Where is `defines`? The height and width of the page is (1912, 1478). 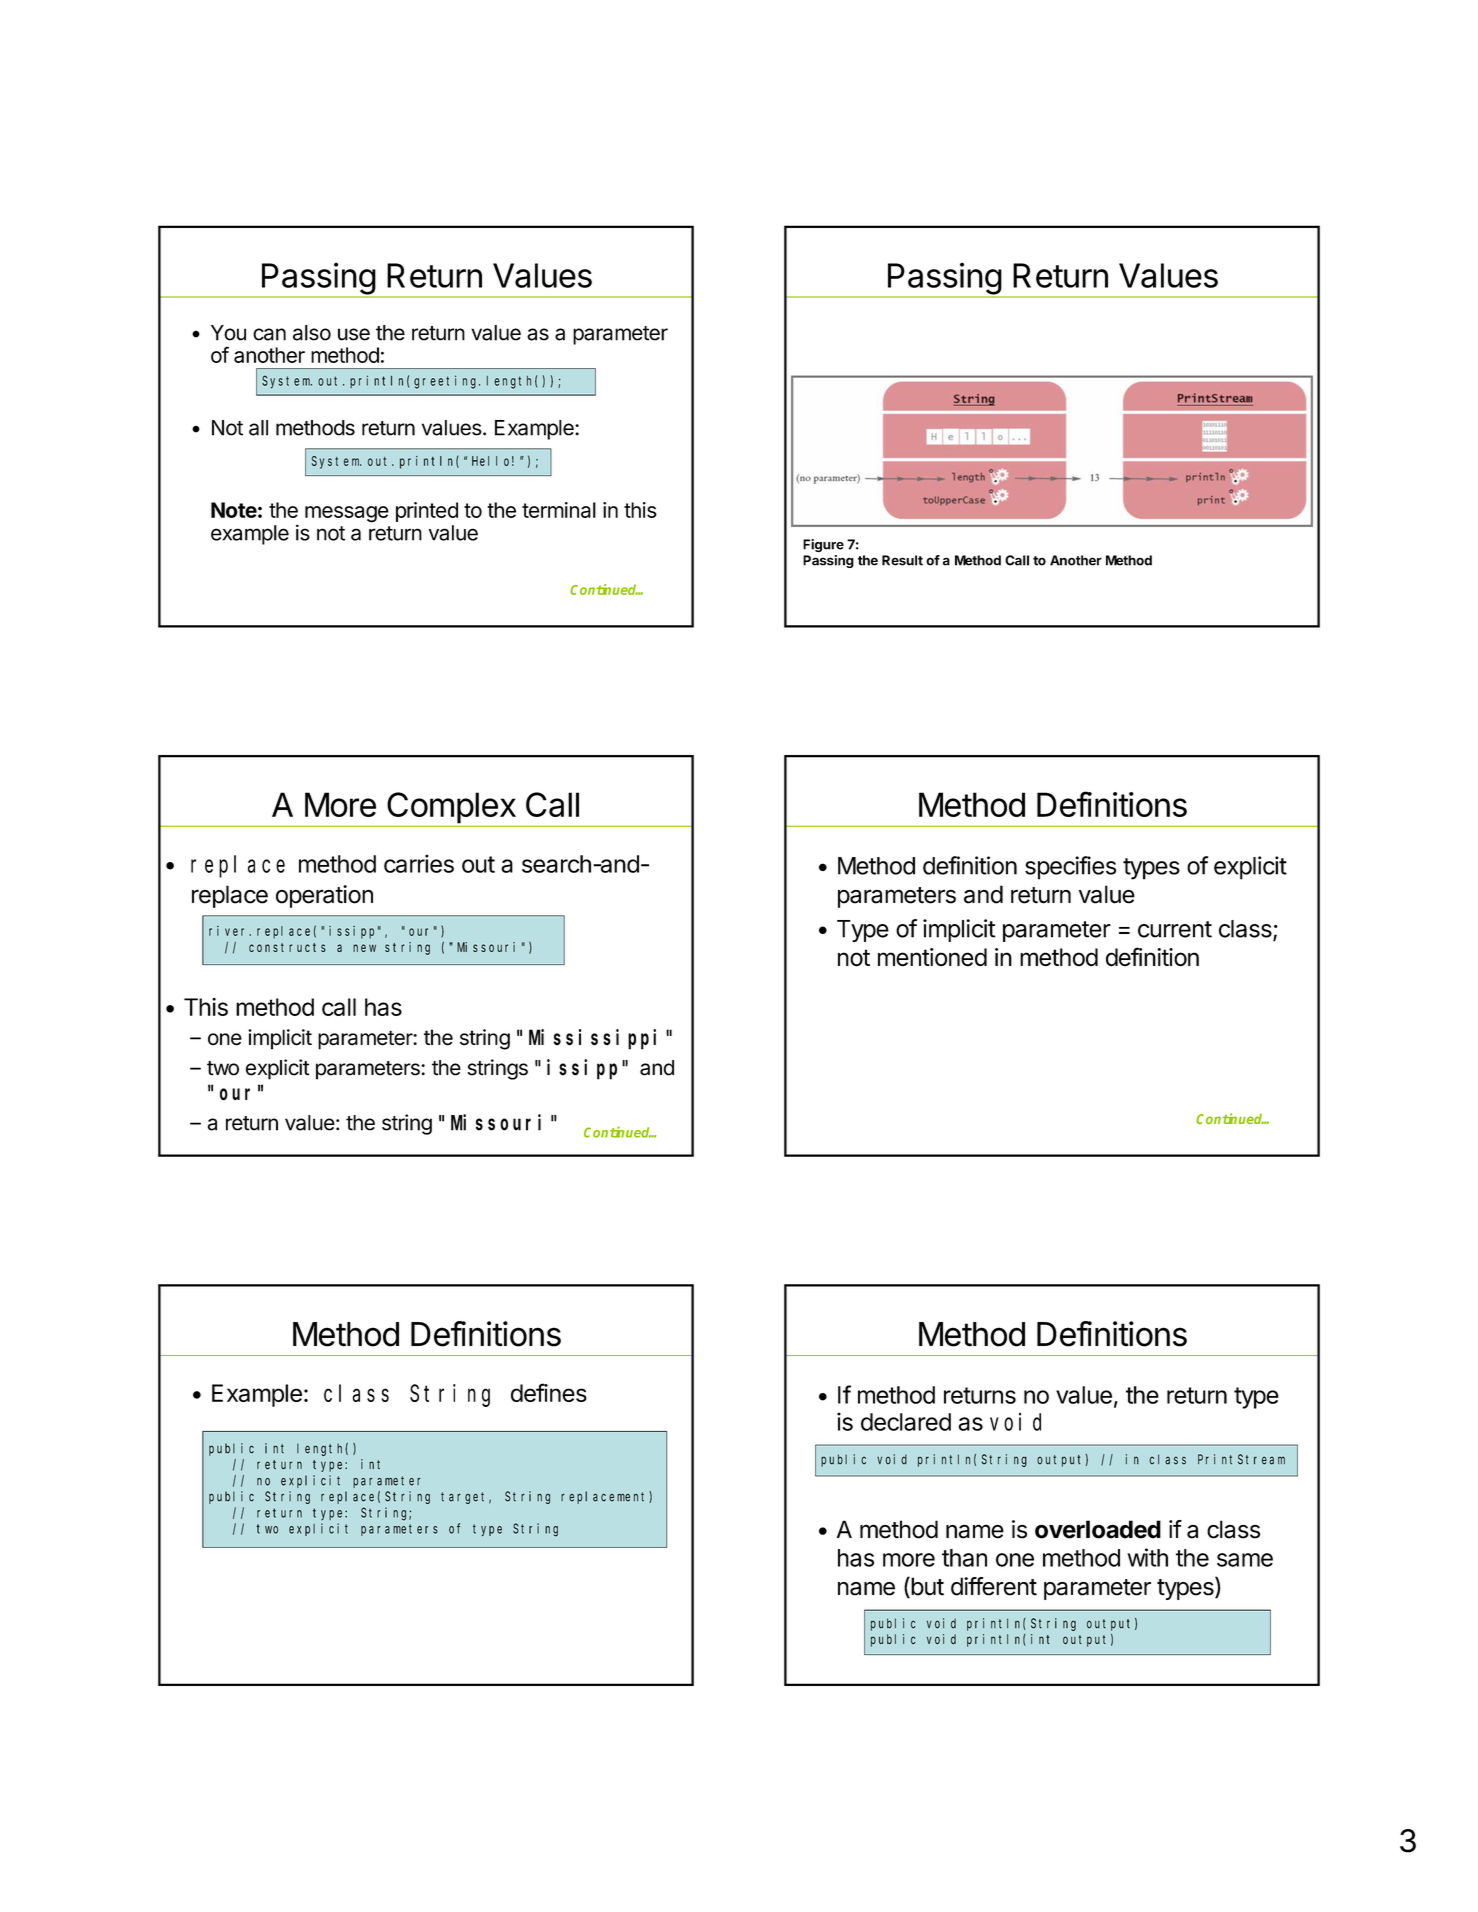
defines is located at coordinates (549, 1392).
